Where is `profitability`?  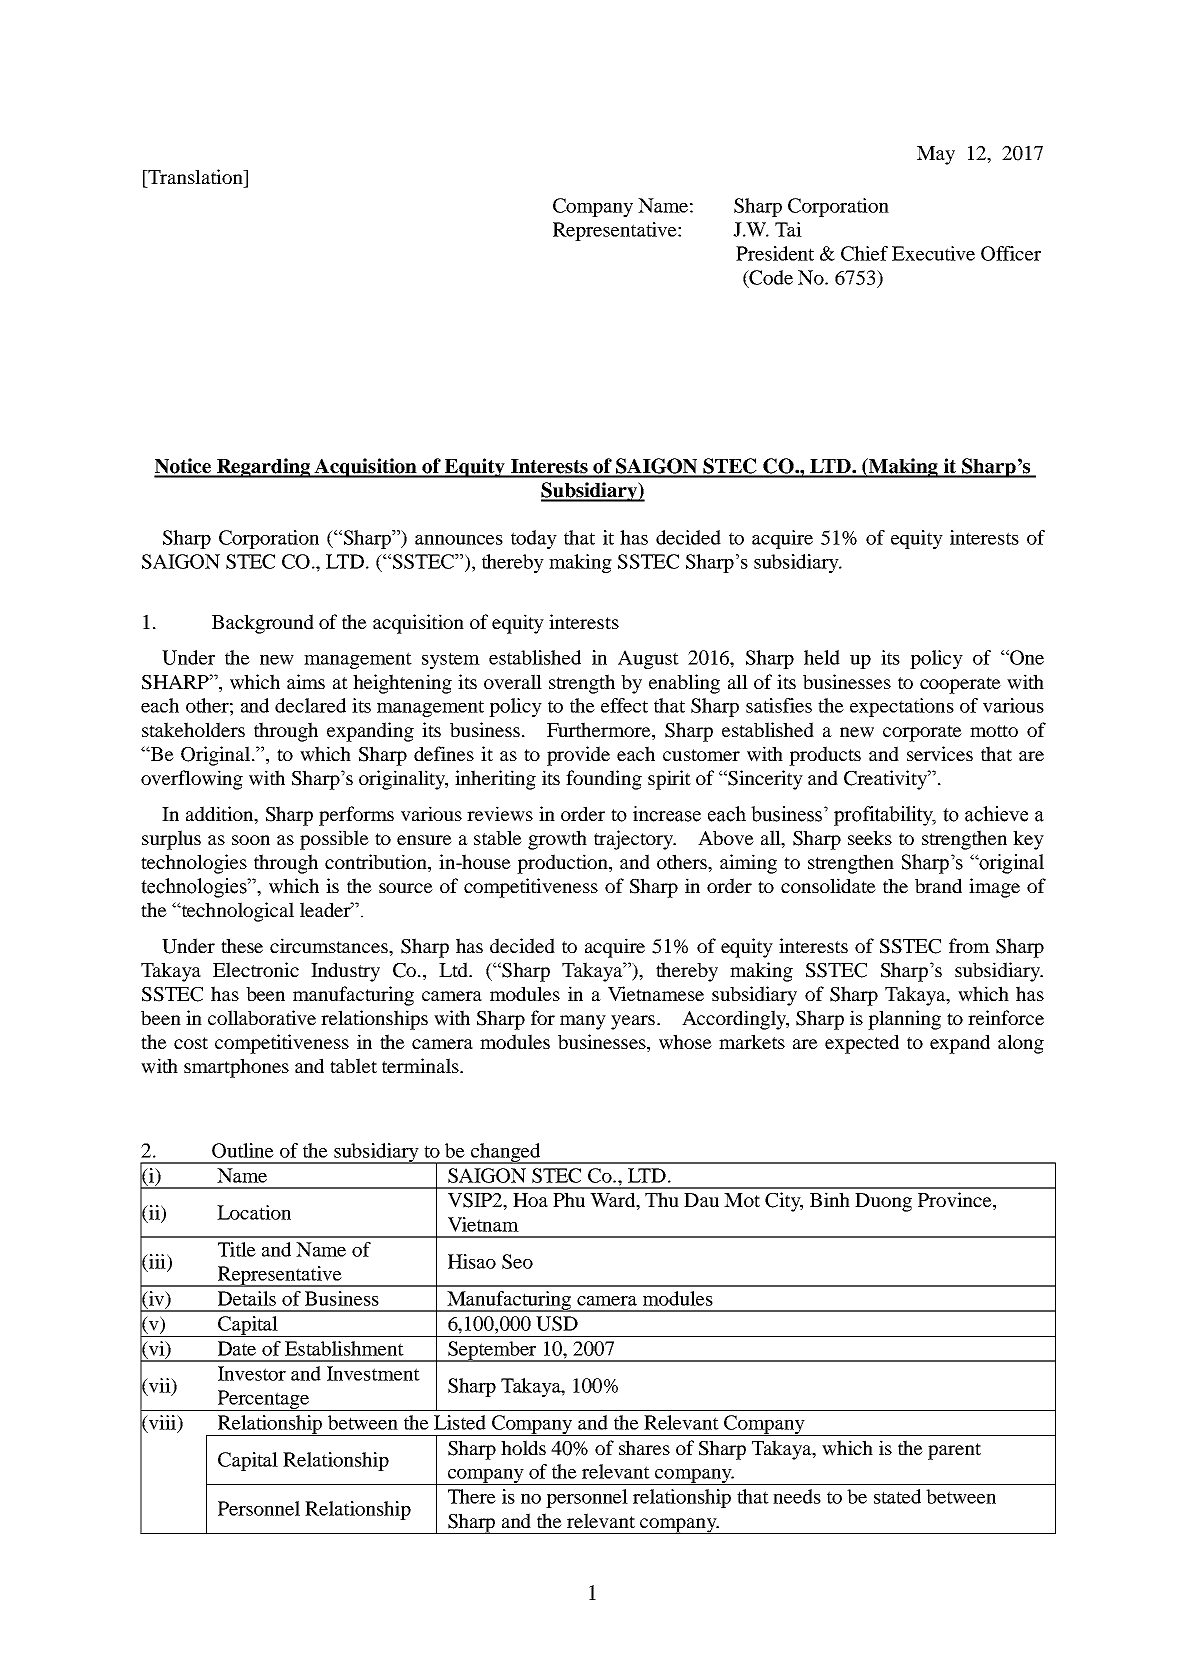
profitability is located at coordinates (885, 816).
